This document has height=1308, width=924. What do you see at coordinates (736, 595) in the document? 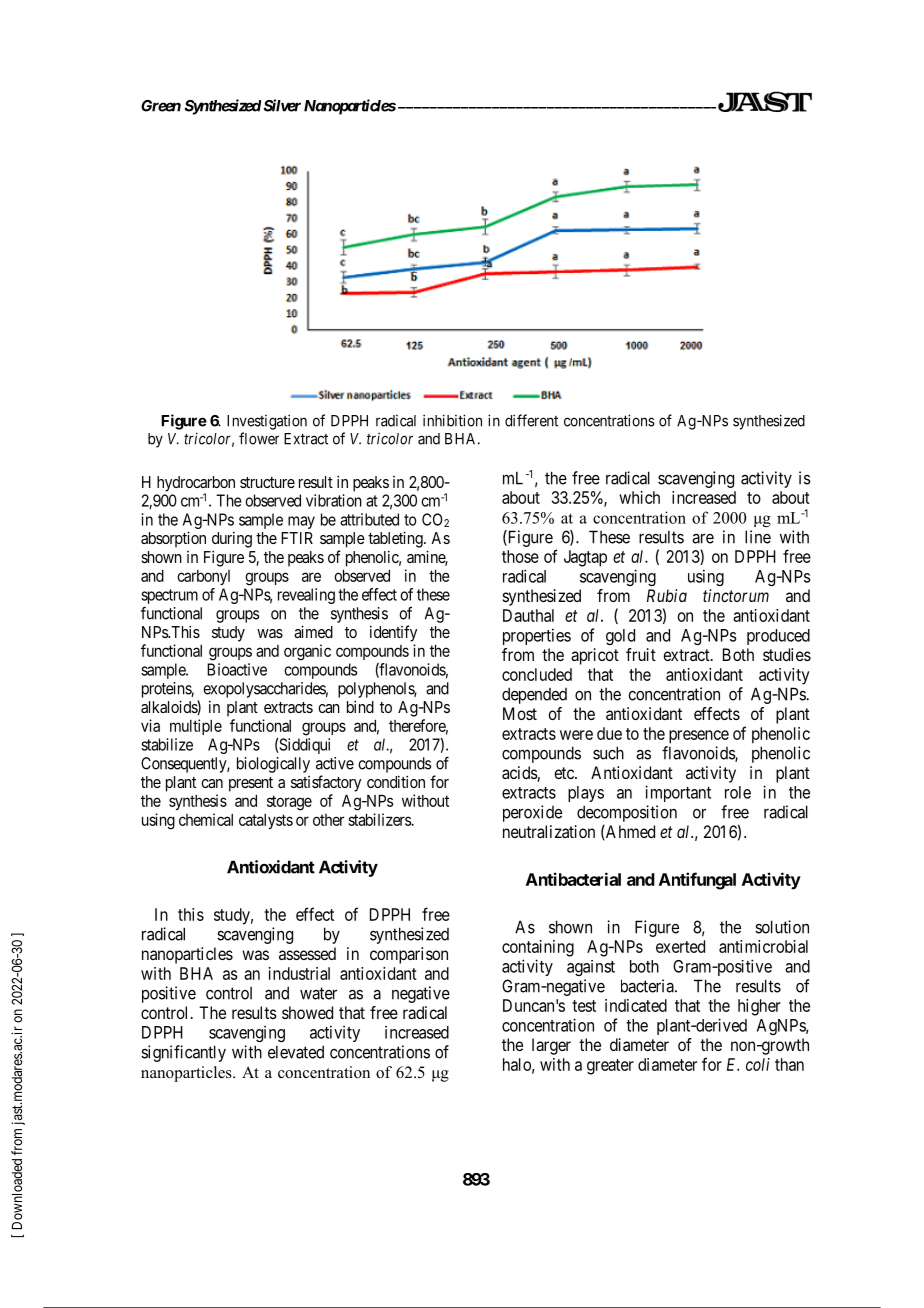
I see `tinctorum` at bounding box center [736, 595].
